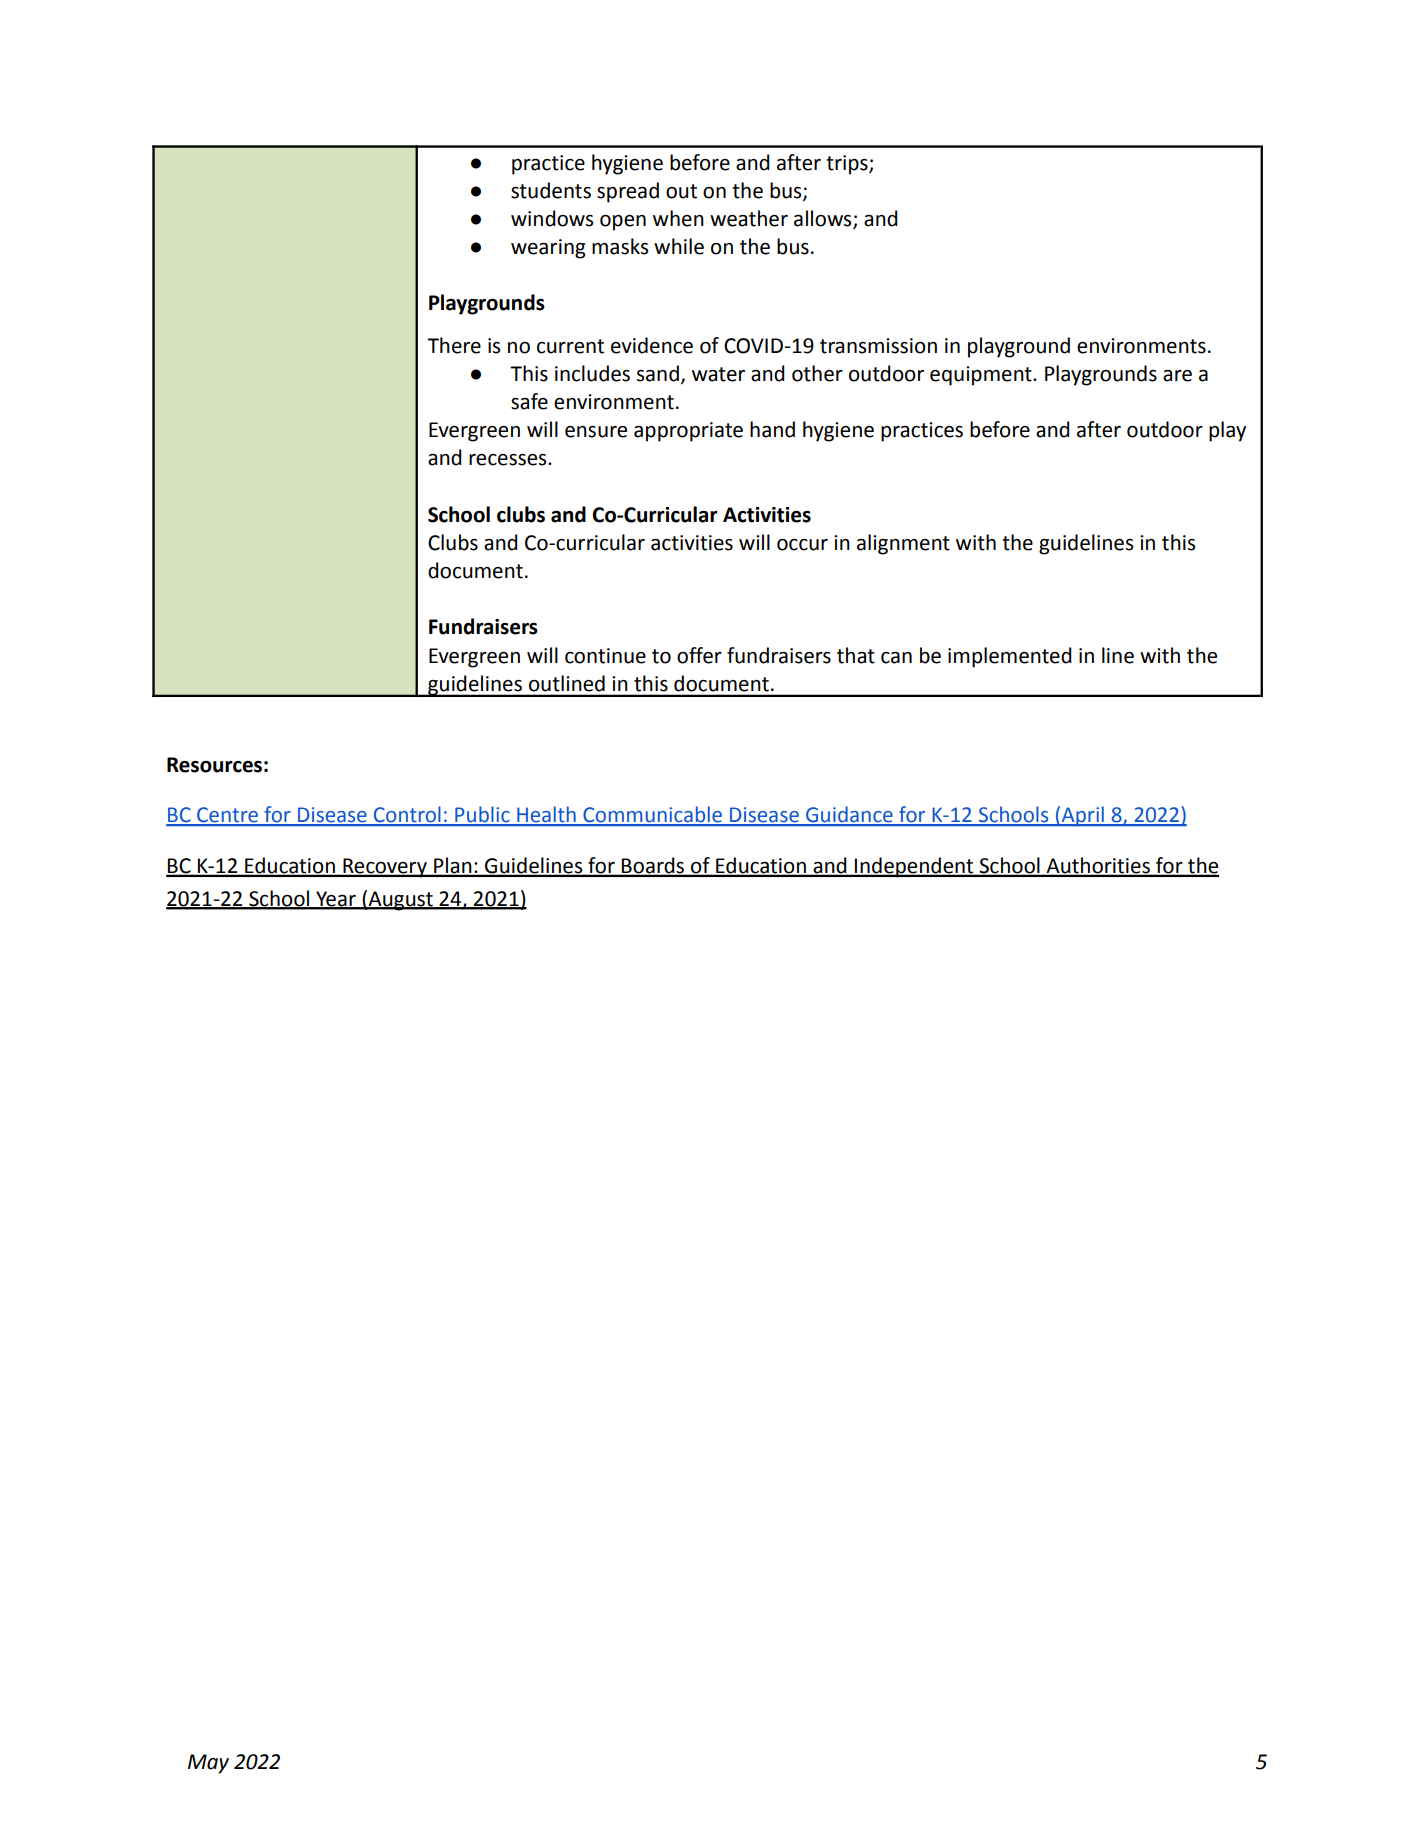  I want to click on when, so click(678, 218).
